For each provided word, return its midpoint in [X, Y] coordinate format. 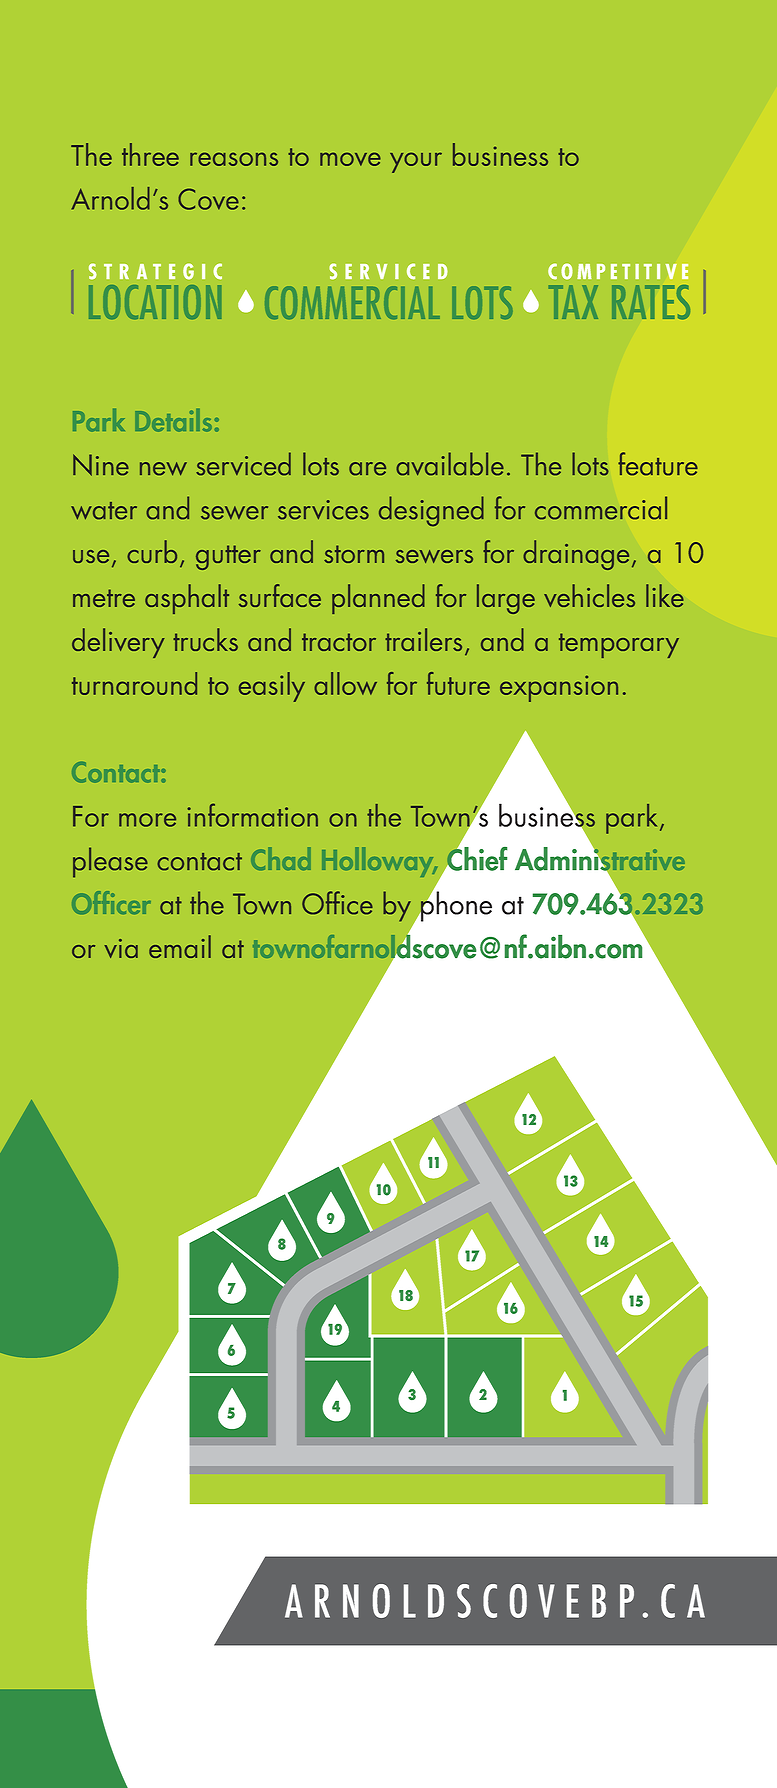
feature [658, 464]
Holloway [379, 862]
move [350, 159]
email [180, 946]
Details [173, 420]
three [150, 154]
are [367, 469]
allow [345, 683]
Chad [281, 858]
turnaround [134, 683]
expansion [559, 688]
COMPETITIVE [618, 271]
